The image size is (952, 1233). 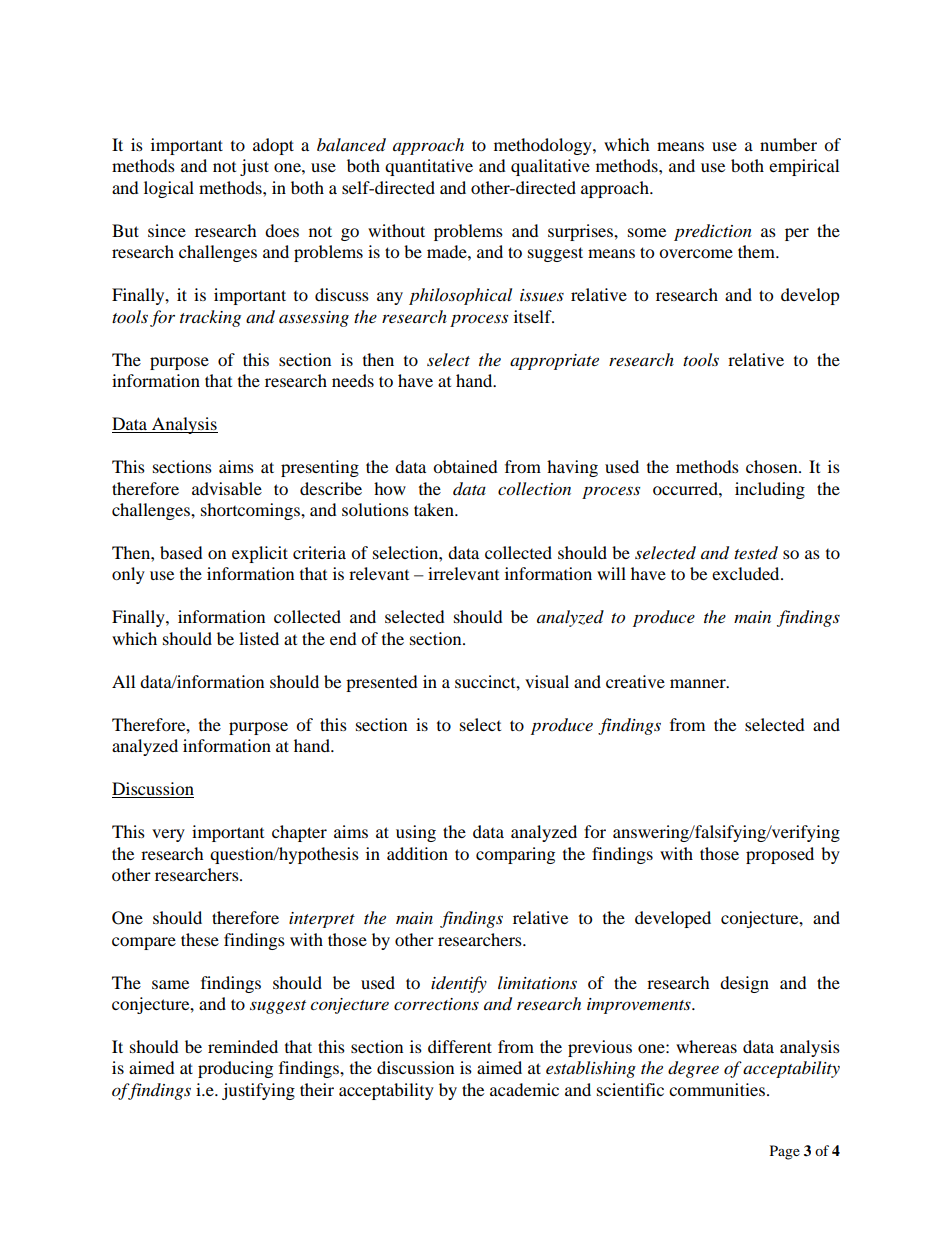 What do you see at coordinates (547, 681) in the page?
I see `visual` at bounding box center [547, 681].
